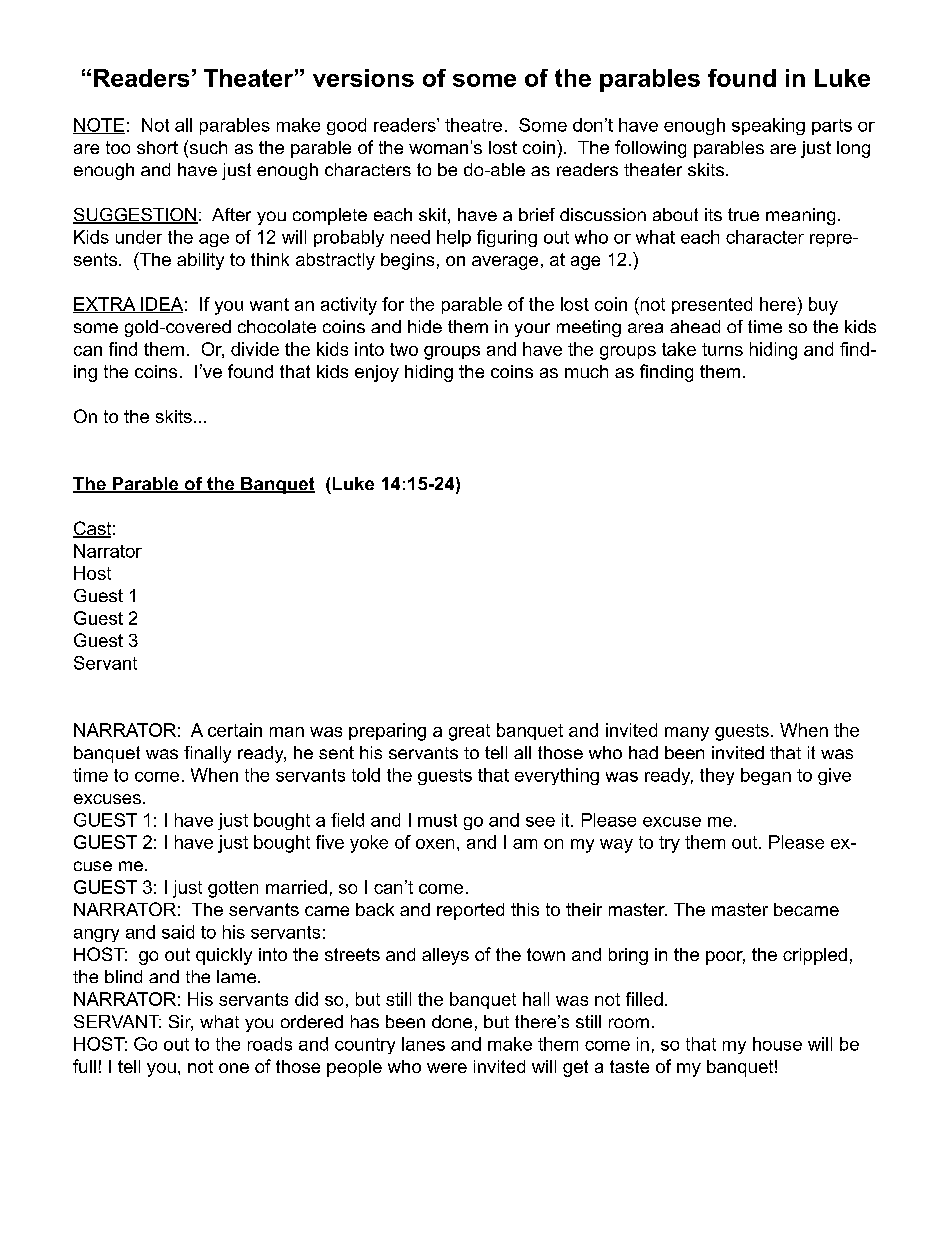 Image resolution: width=952 pixels, height=1233 pixels. Describe the element at coordinates (687, 734) in the document. I see `many` at that location.
